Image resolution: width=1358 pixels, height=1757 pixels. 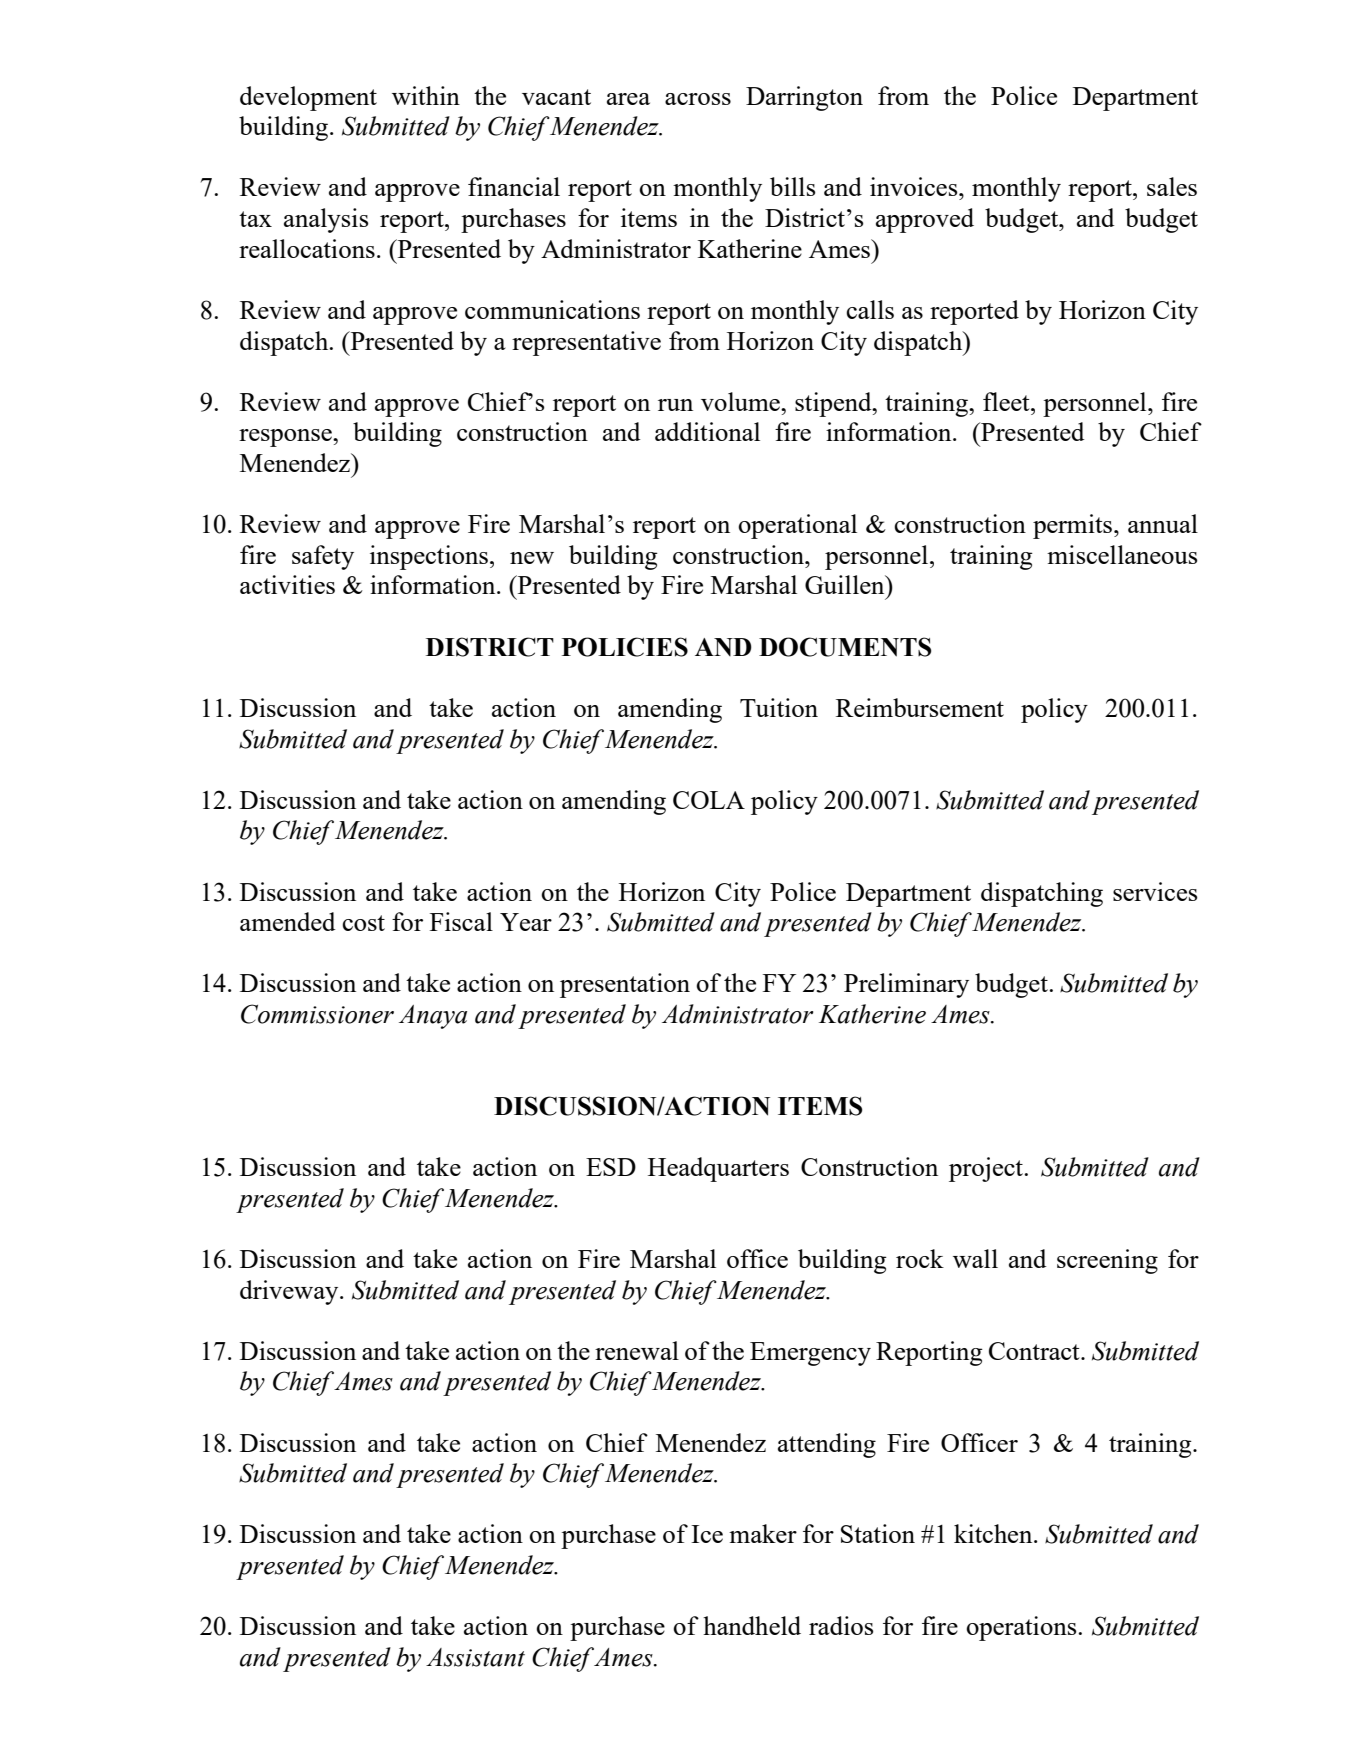 I want to click on across, so click(x=698, y=99).
